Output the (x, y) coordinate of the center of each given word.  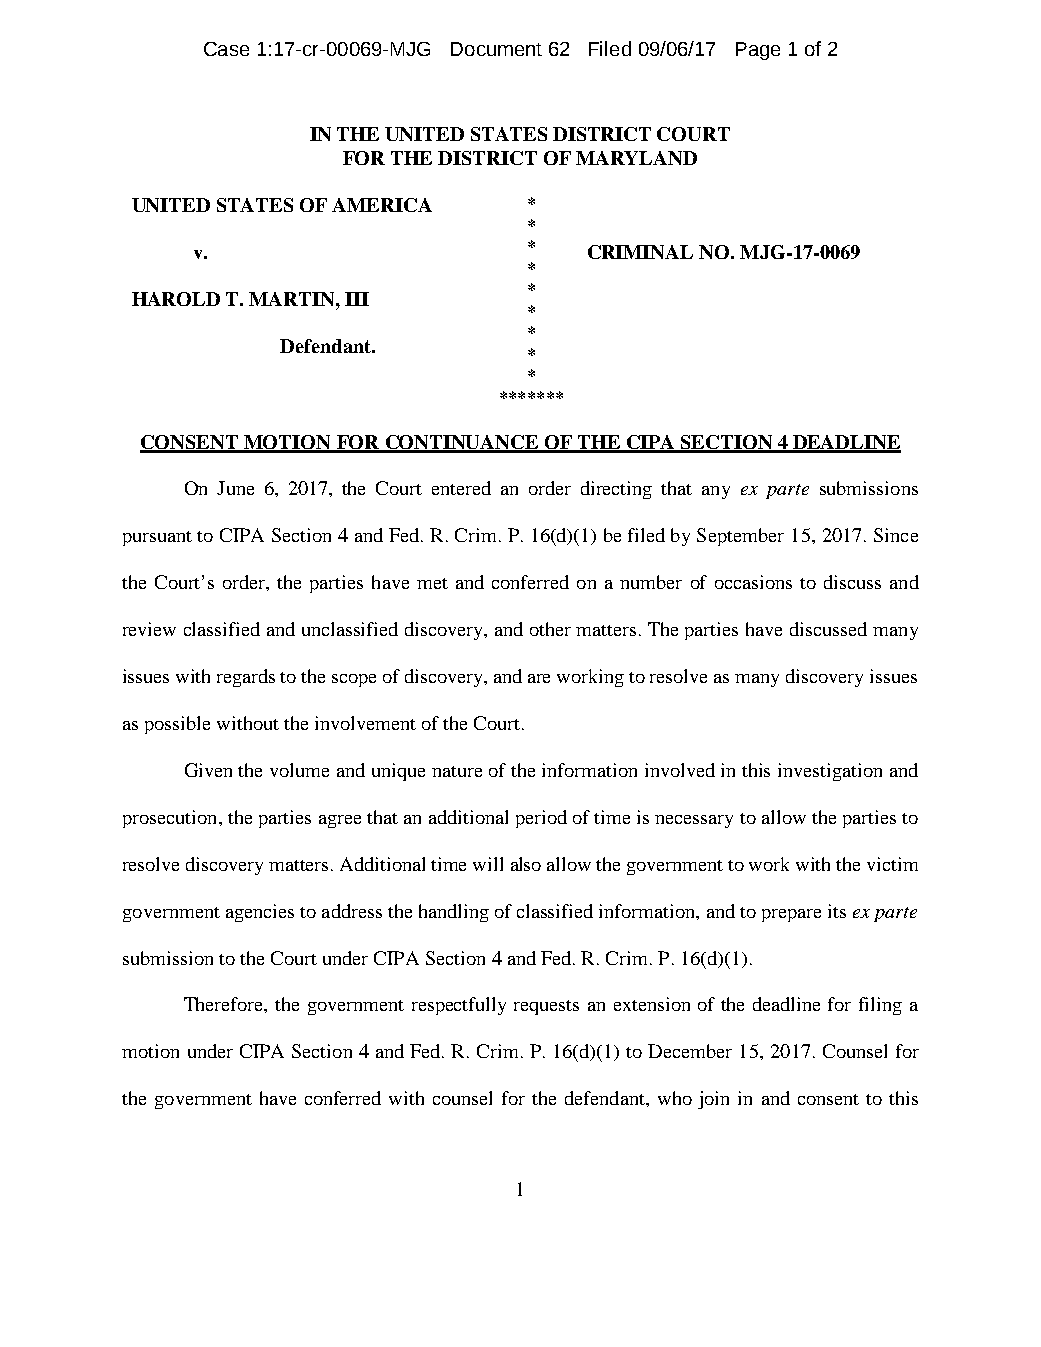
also (526, 864)
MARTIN (293, 299)
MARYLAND (636, 158)
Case (226, 49)
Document (496, 49)
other (550, 629)
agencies (260, 913)
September (740, 537)
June (235, 488)
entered (461, 488)
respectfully (459, 1006)
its (837, 911)
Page (758, 51)
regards (246, 678)
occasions (753, 582)
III (357, 299)
